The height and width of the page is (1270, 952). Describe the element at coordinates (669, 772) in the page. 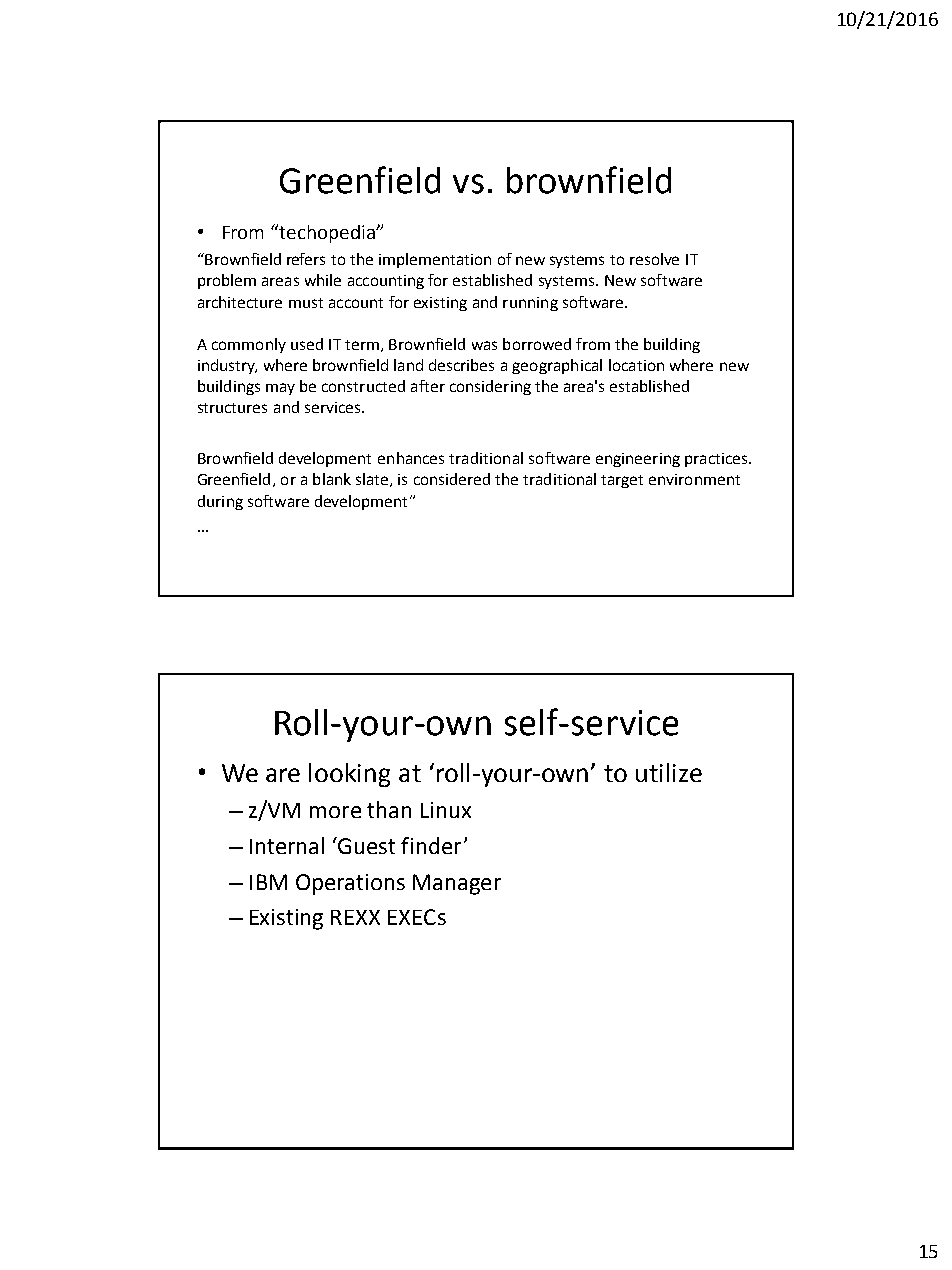

I see `utilize` at that location.
